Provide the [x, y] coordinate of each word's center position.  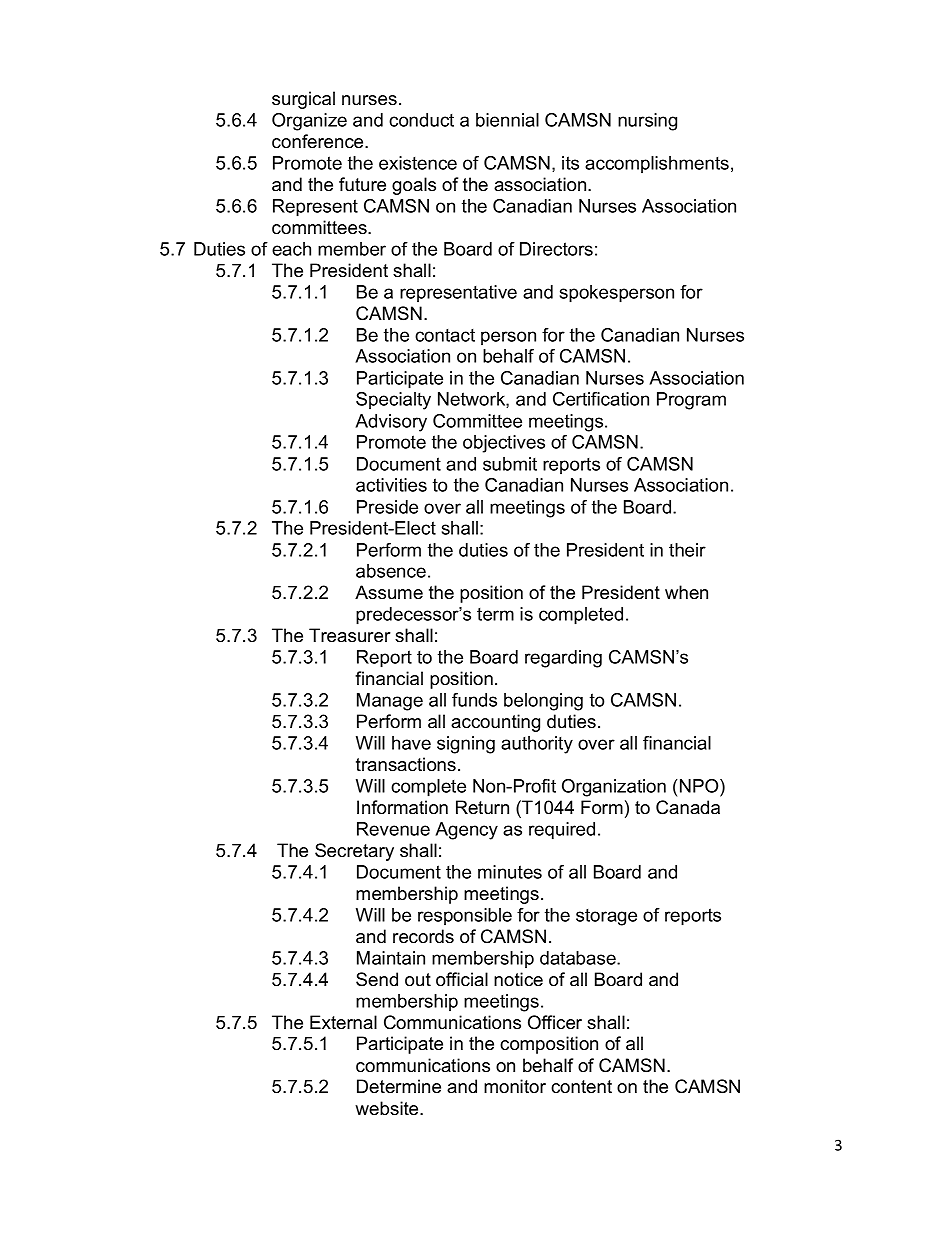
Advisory [391, 423]
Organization [614, 788]
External [343, 1022]
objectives [504, 444]
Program [691, 401]
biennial [507, 120]
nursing [647, 122]
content [581, 1087]
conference [319, 141]
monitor [515, 1086]
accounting [495, 723]
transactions [406, 764]
